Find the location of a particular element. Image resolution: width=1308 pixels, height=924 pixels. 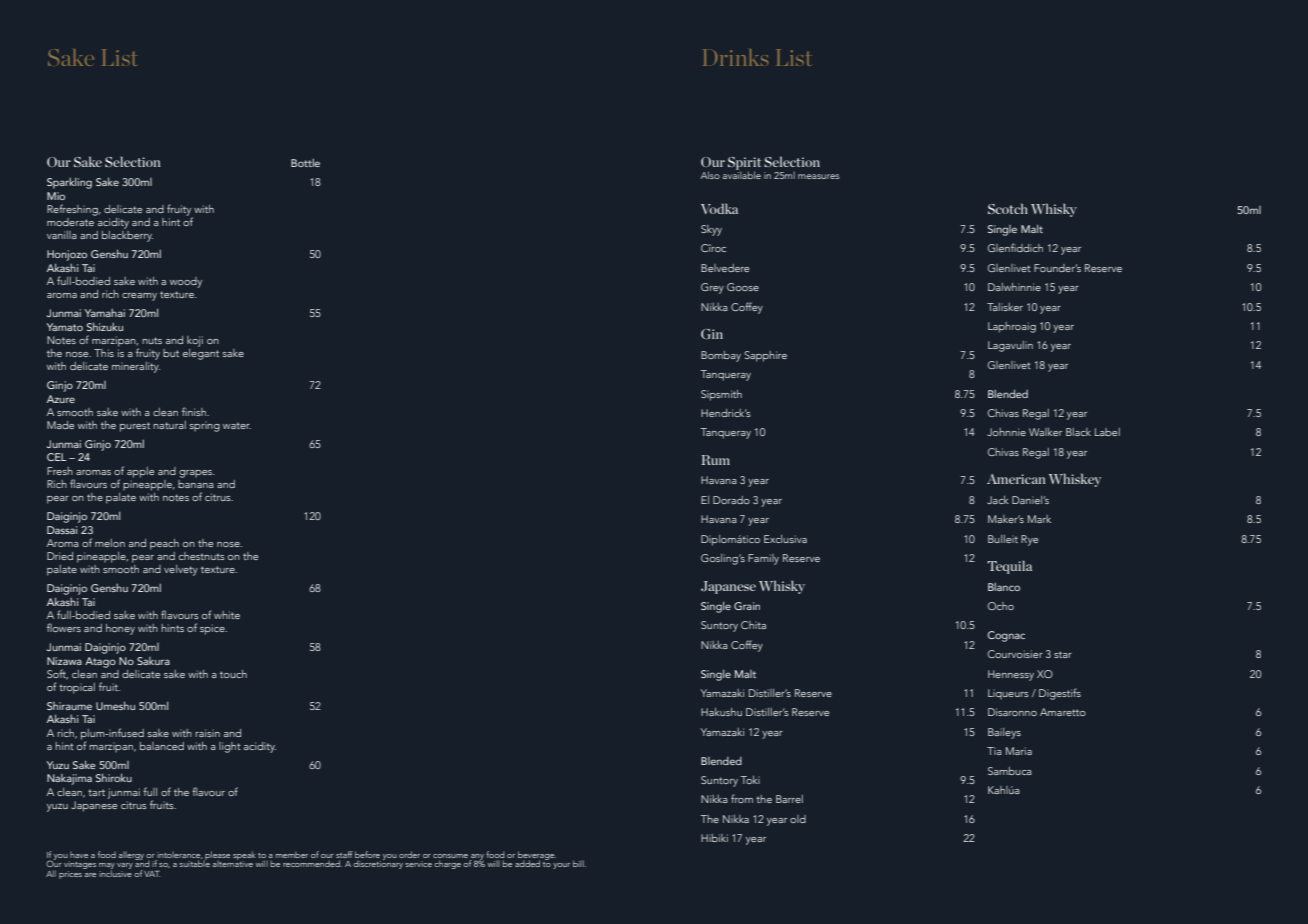

American is located at coordinates (1016, 479).
